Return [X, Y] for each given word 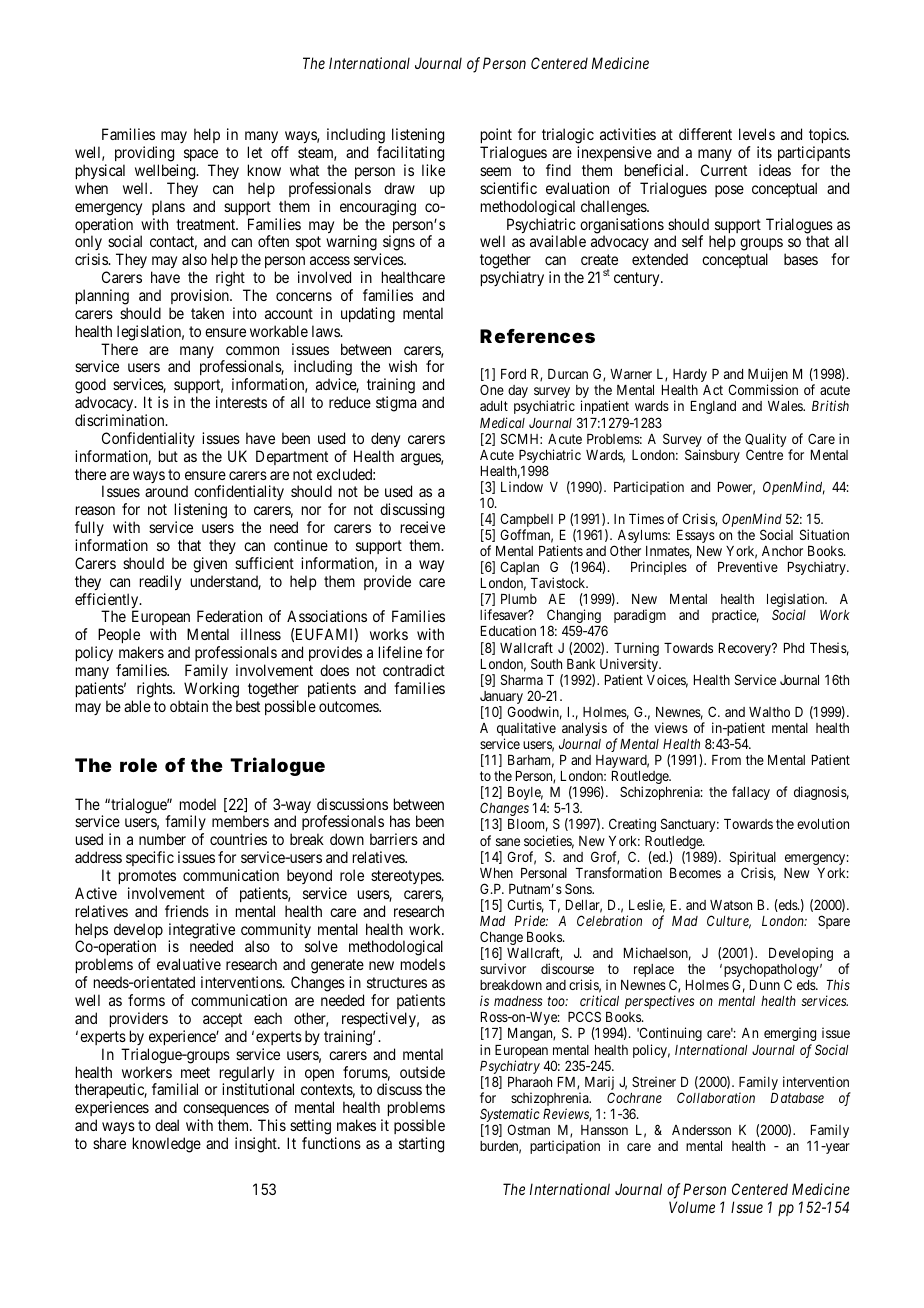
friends [187, 911]
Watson [731, 905]
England [713, 407]
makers [141, 652]
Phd [794, 648]
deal [167, 1125]
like [433, 170]
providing [144, 154]
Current [724, 170]
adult [494, 406]
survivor [503, 968]
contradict [414, 670]
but [168, 456]
